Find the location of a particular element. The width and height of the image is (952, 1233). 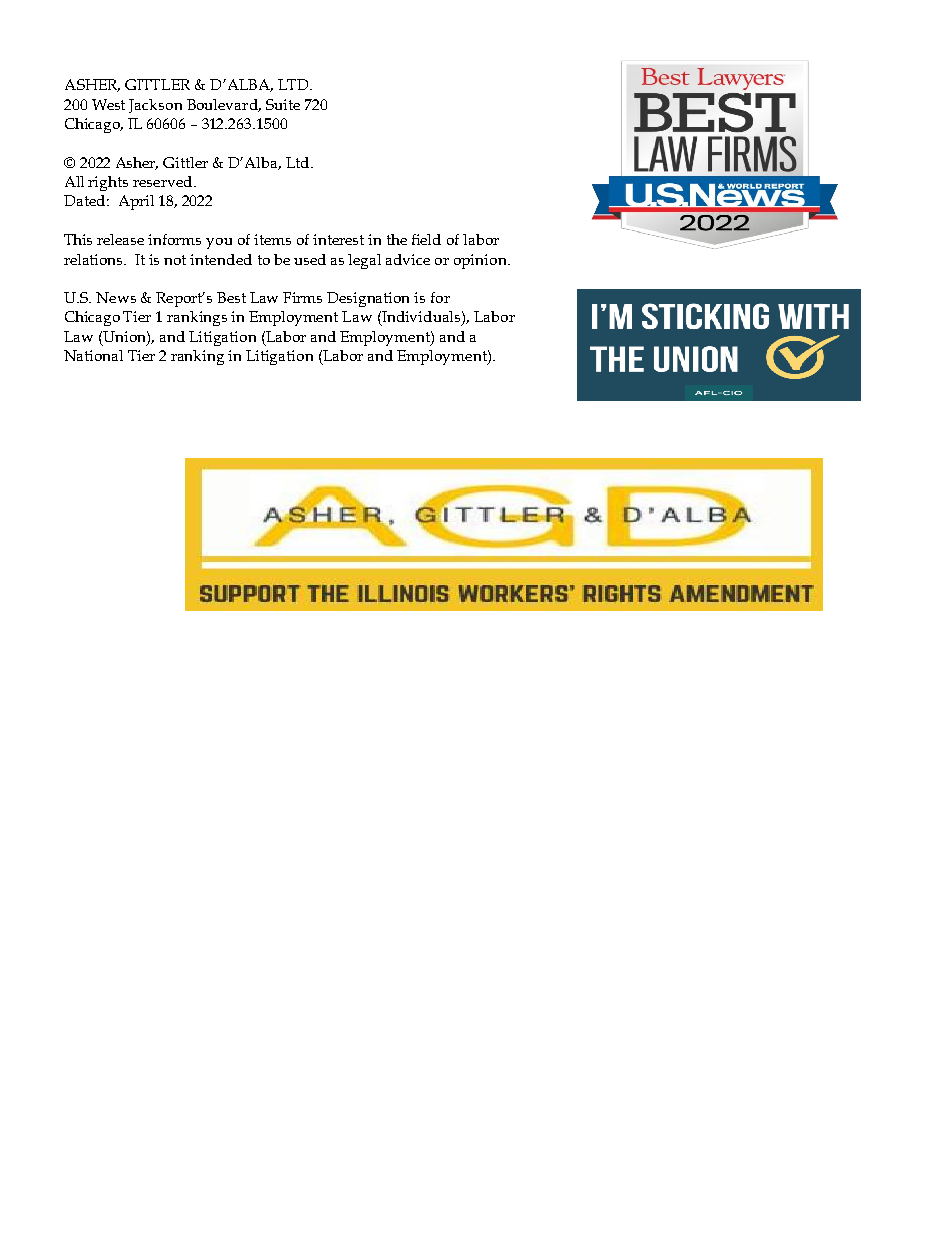

Jackson is located at coordinates (155, 106).
